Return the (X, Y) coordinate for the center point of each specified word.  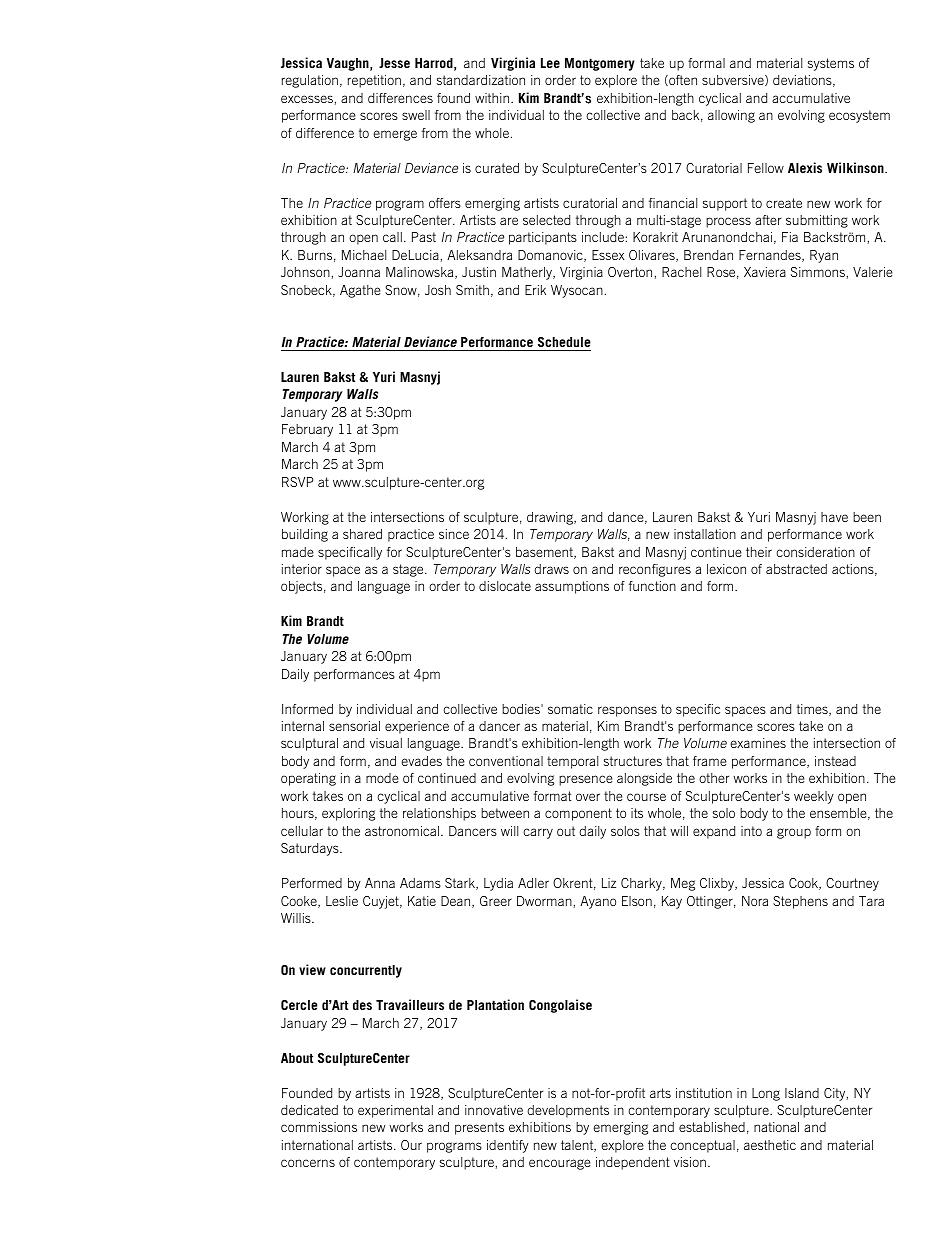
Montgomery (600, 64)
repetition (374, 81)
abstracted (796, 569)
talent (578, 1146)
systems (831, 64)
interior (302, 569)
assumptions (572, 587)
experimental (395, 1111)
